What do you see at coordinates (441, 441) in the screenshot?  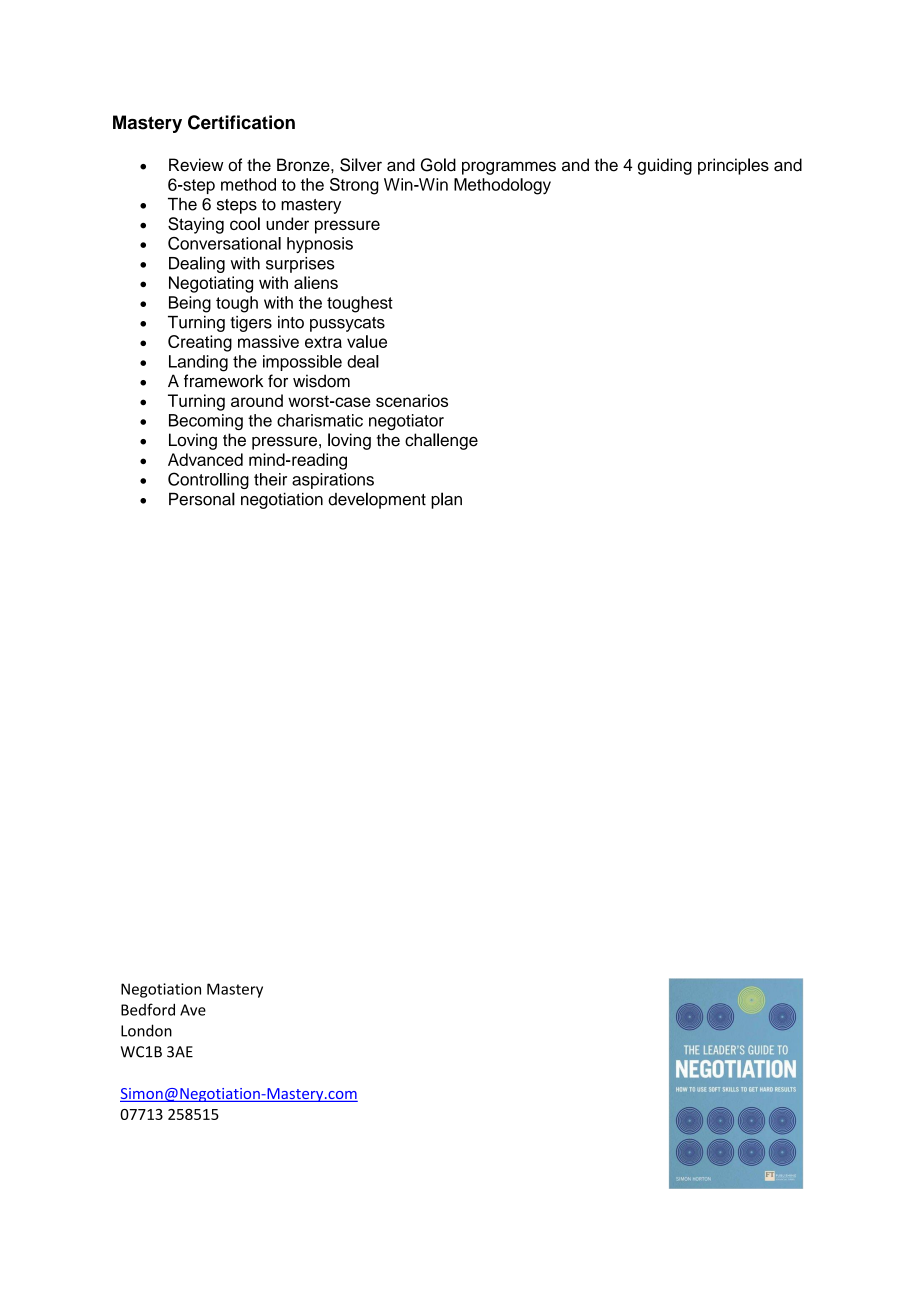 I see `challenge` at bounding box center [441, 441].
